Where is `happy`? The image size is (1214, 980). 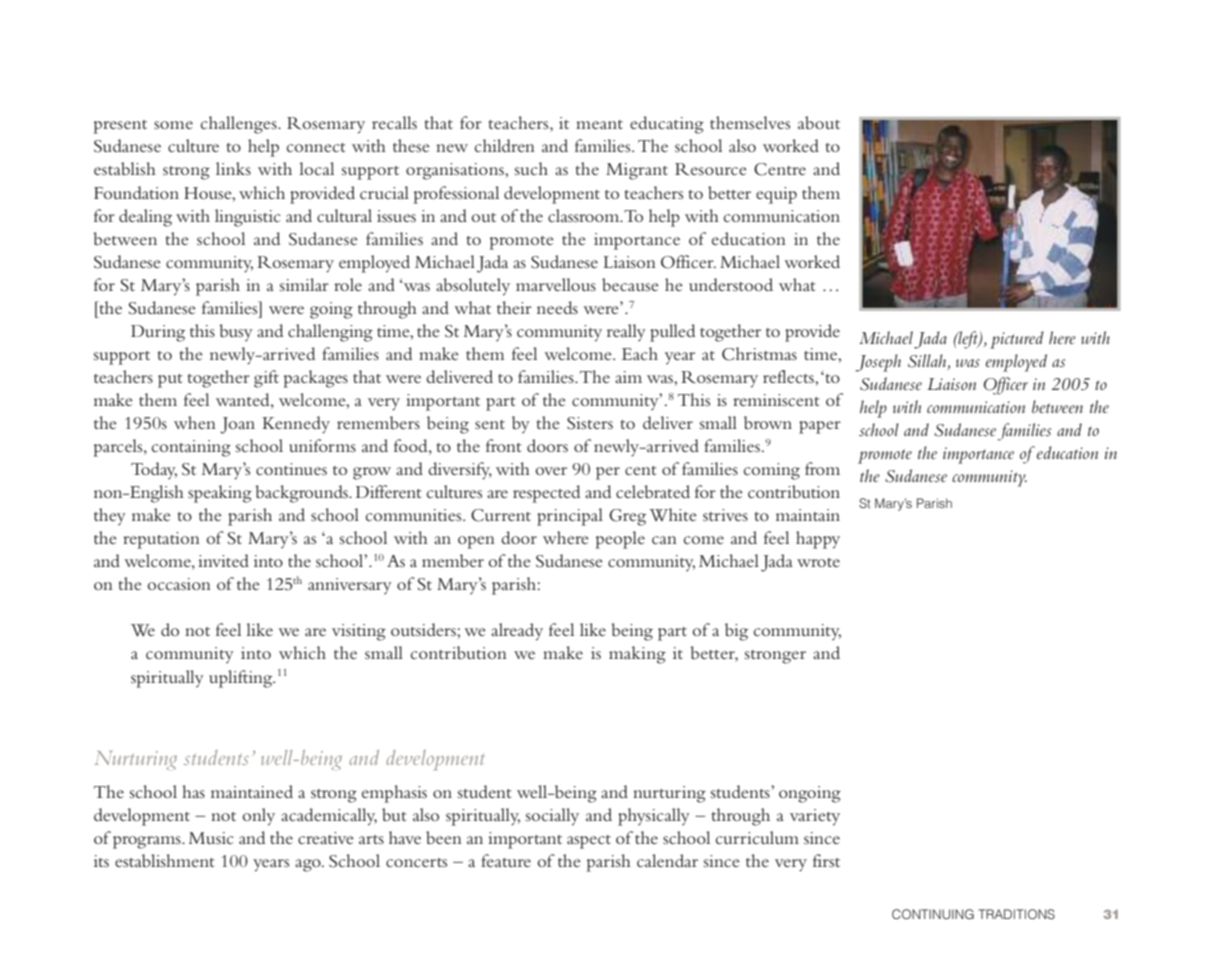 happy is located at coordinates (818, 540).
